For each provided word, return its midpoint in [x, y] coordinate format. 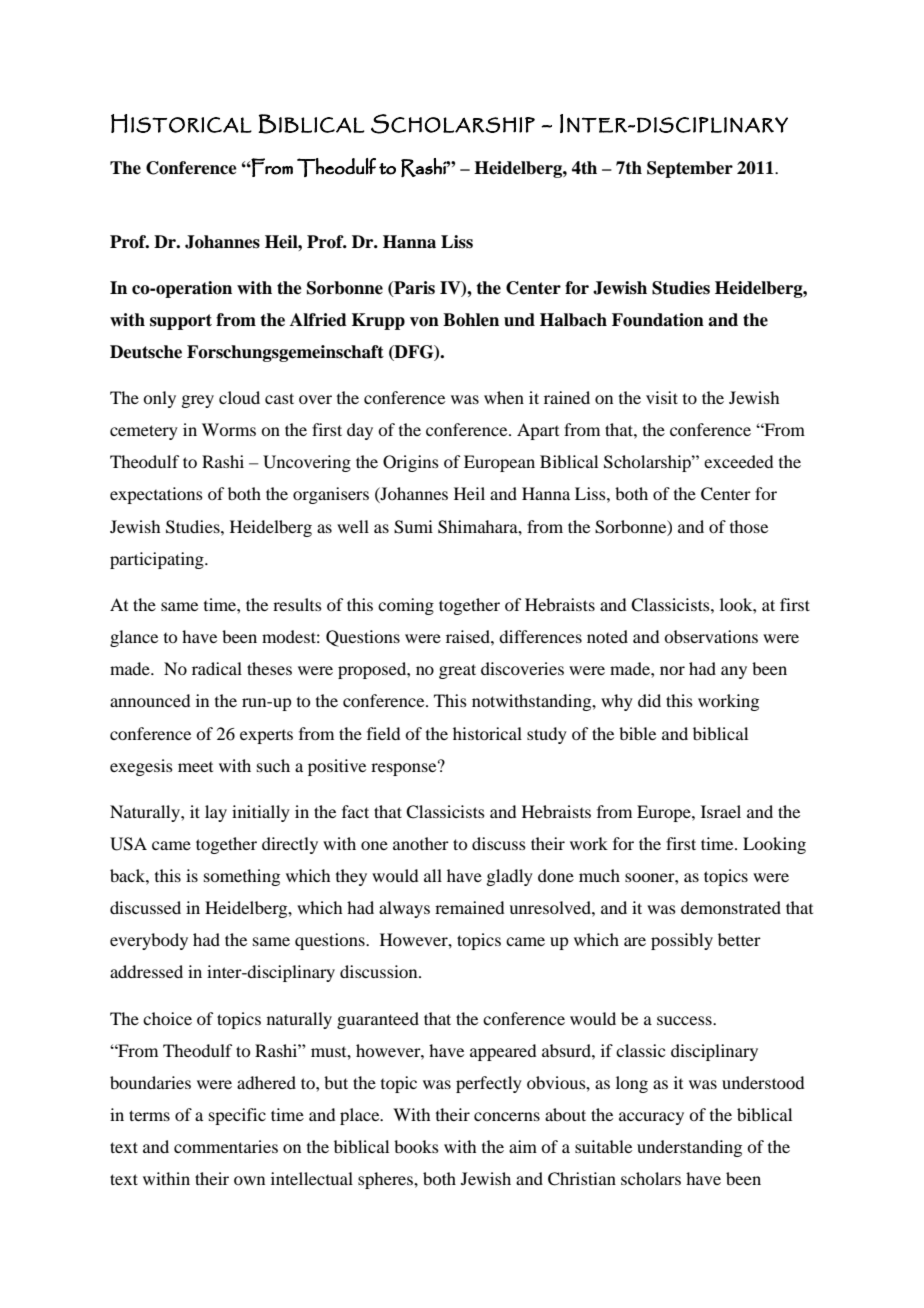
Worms [229, 429]
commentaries [226, 1146]
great [457, 671]
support [181, 322]
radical [217, 668]
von [424, 322]
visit [662, 397]
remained [469, 907]
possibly [682, 941]
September [690, 169]
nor [672, 670]
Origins [411, 463]
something [242, 877]
